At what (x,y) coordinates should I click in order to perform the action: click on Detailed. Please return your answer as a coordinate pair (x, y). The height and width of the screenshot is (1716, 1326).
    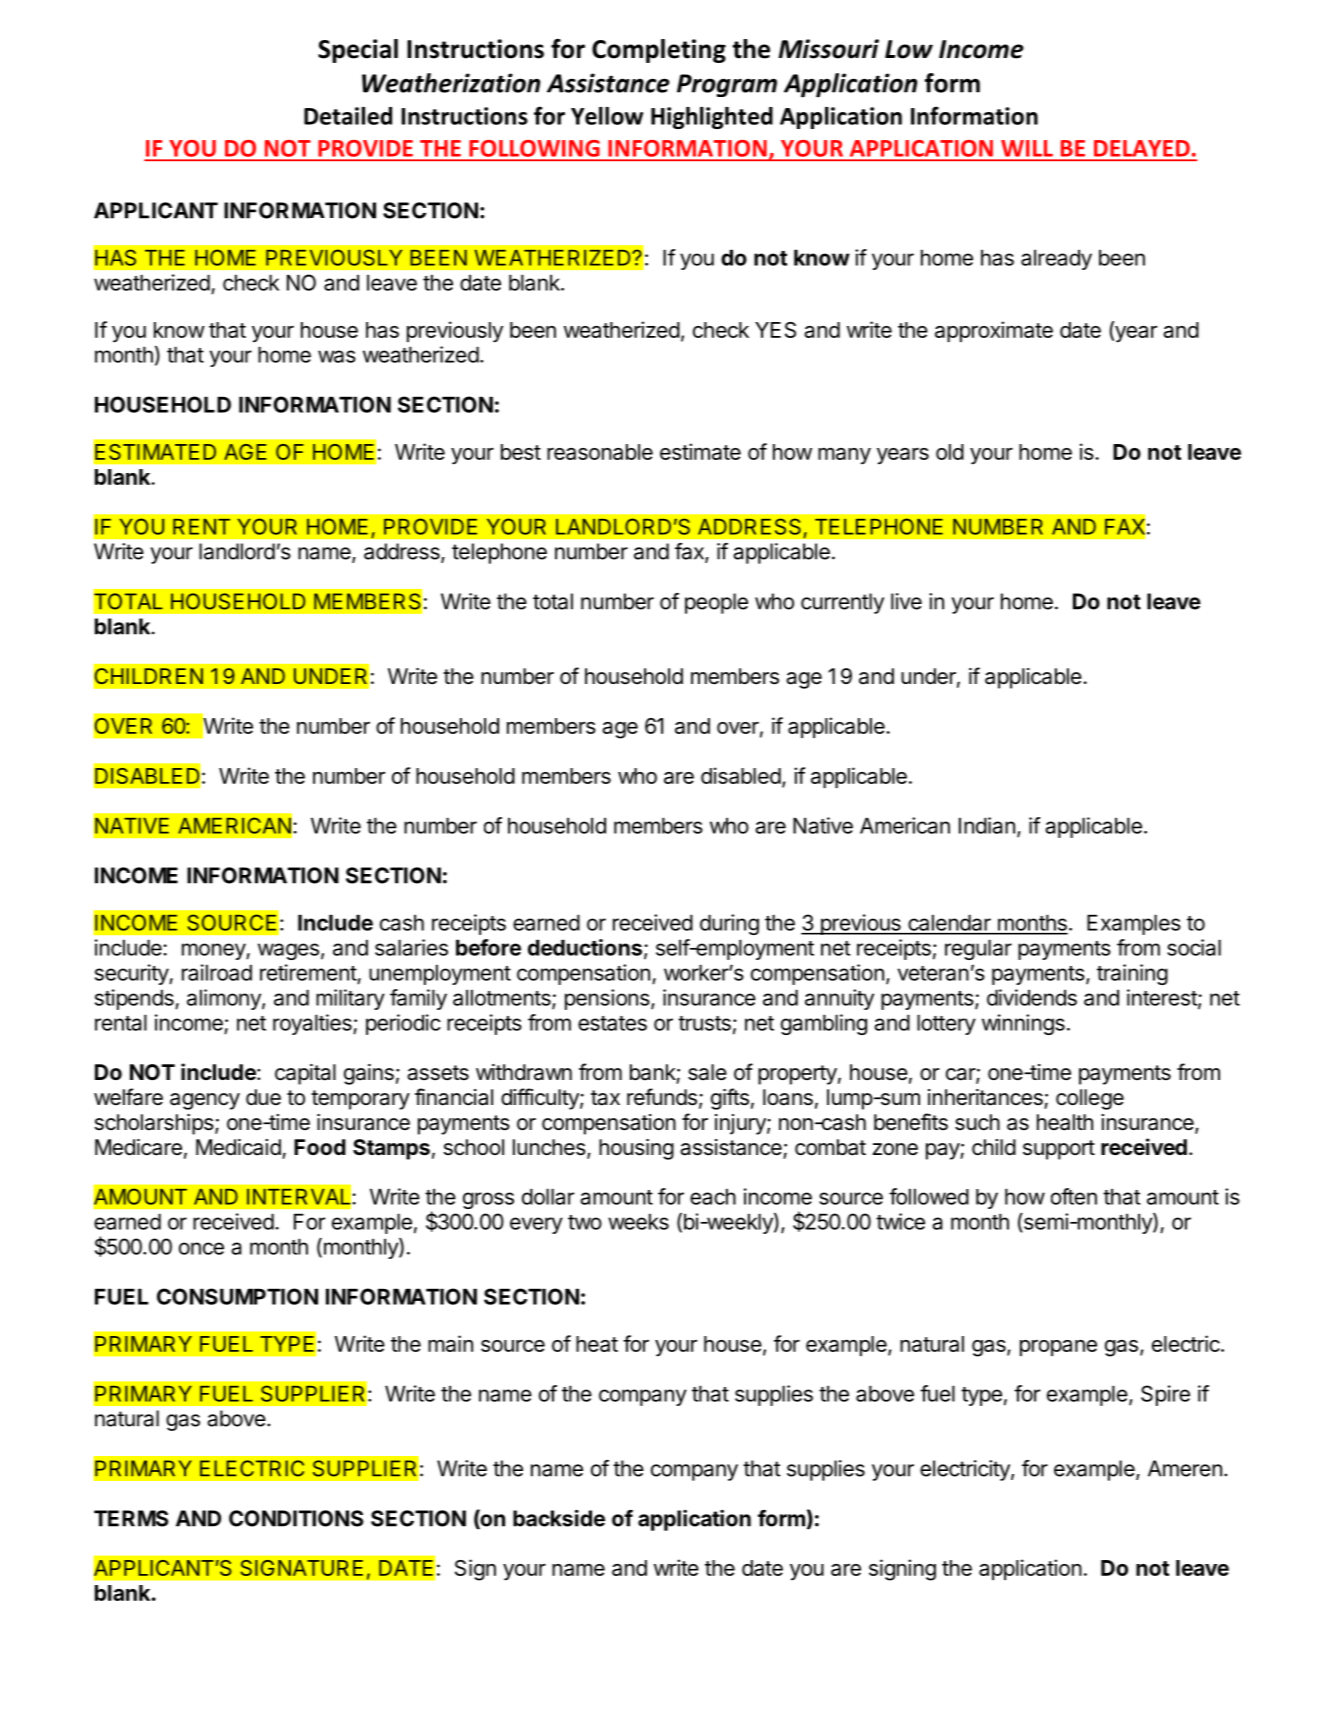
    Looking at the image, I should click on (348, 116).
